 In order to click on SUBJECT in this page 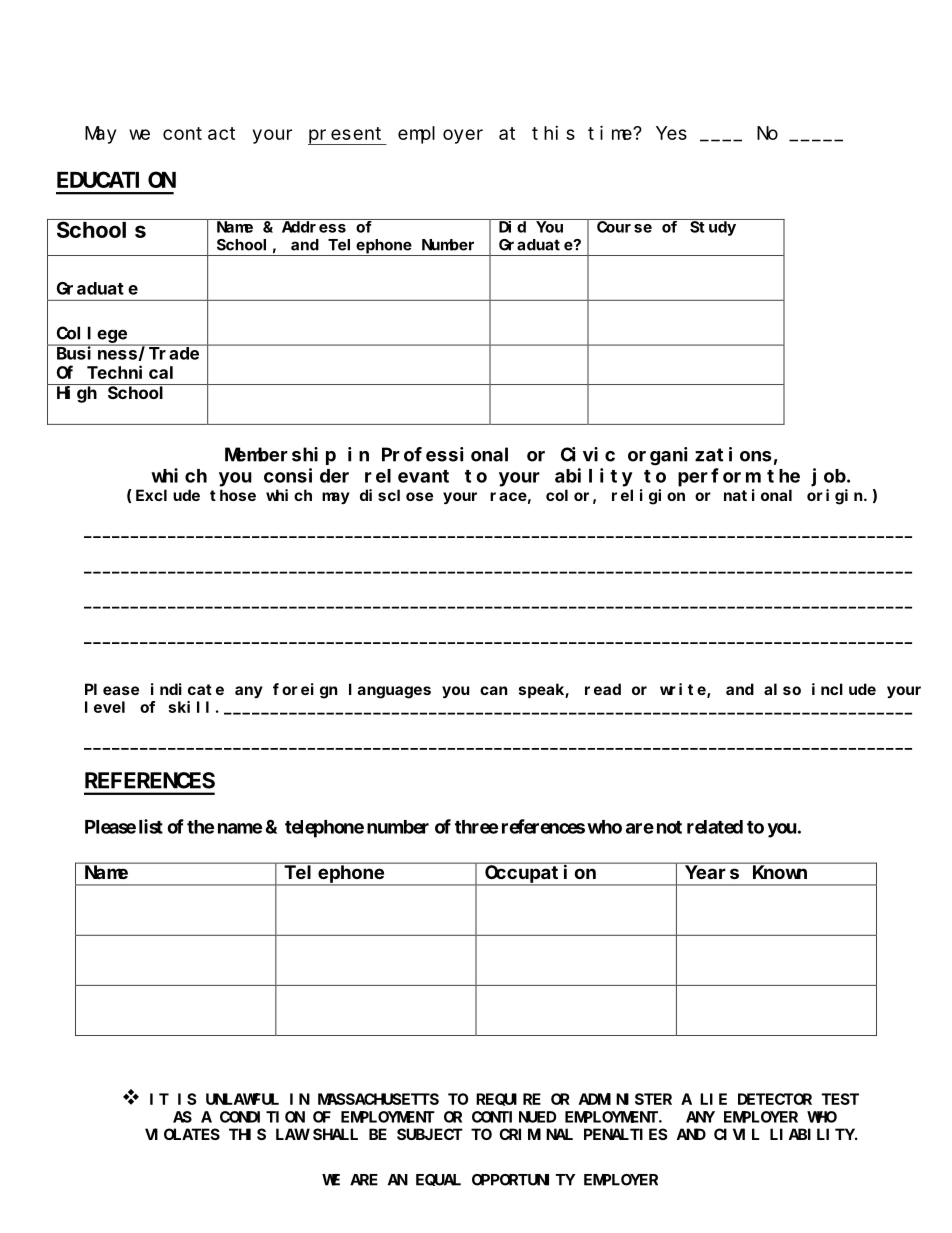, I will do `click(430, 1134)`.
